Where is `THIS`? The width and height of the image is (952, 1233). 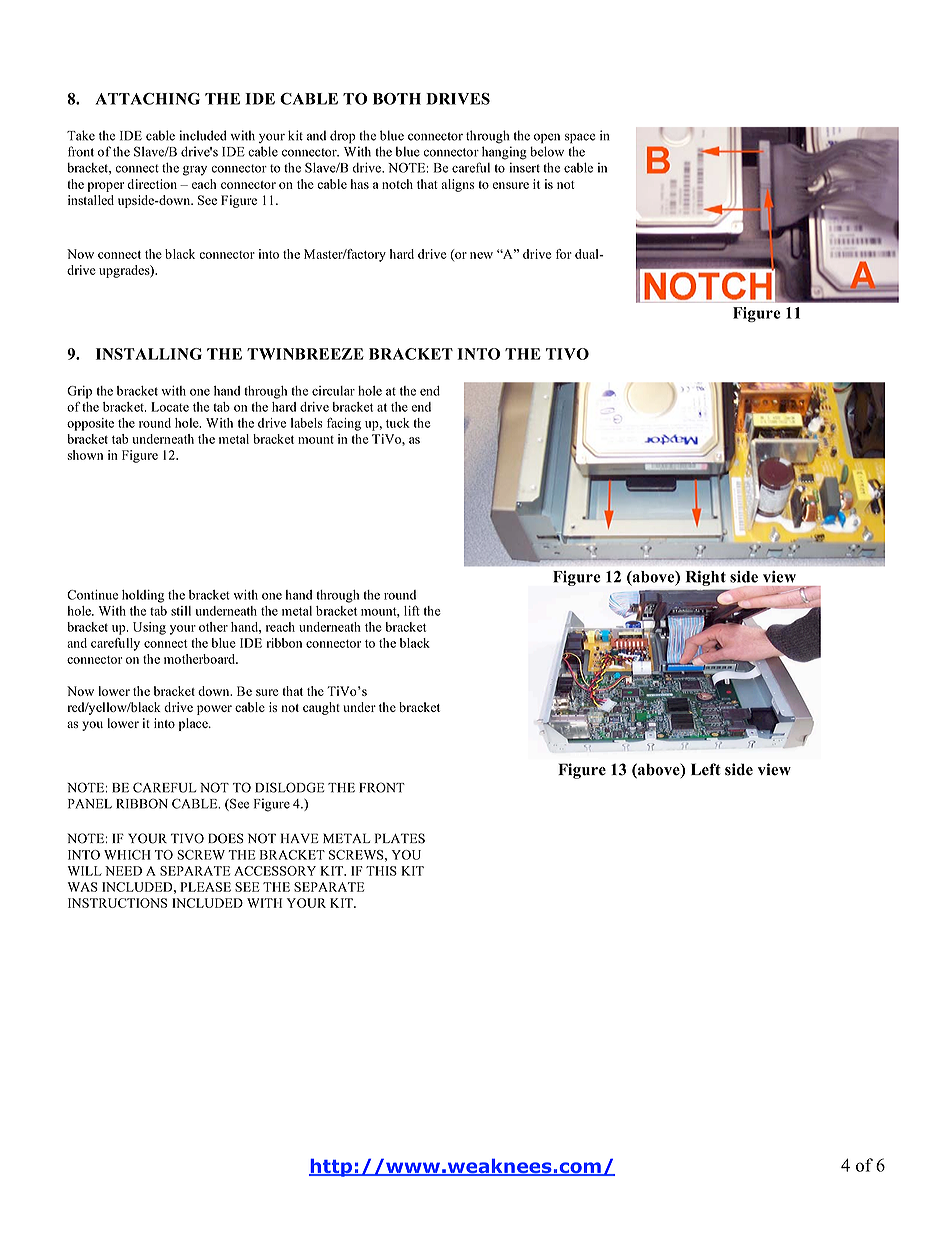
THIS is located at coordinates (381, 871).
